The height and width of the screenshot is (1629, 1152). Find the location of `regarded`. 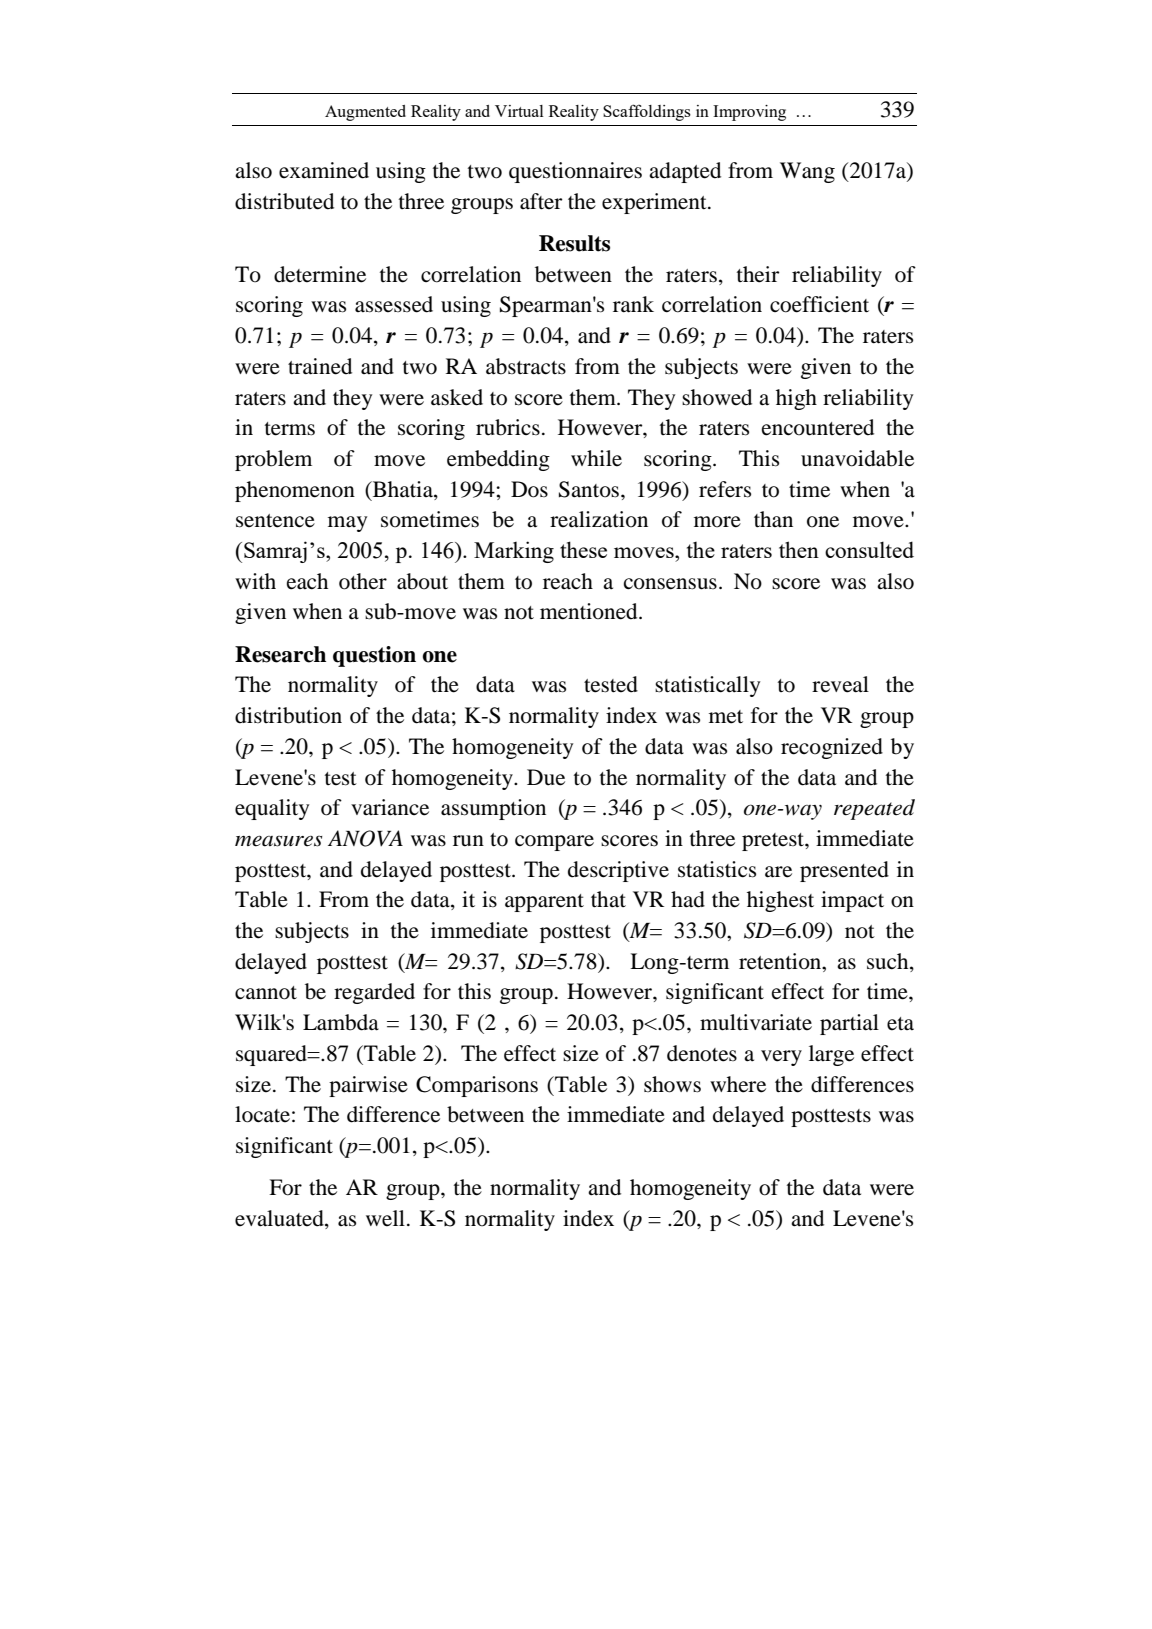

regarded is located at coordinates (374, 993).
